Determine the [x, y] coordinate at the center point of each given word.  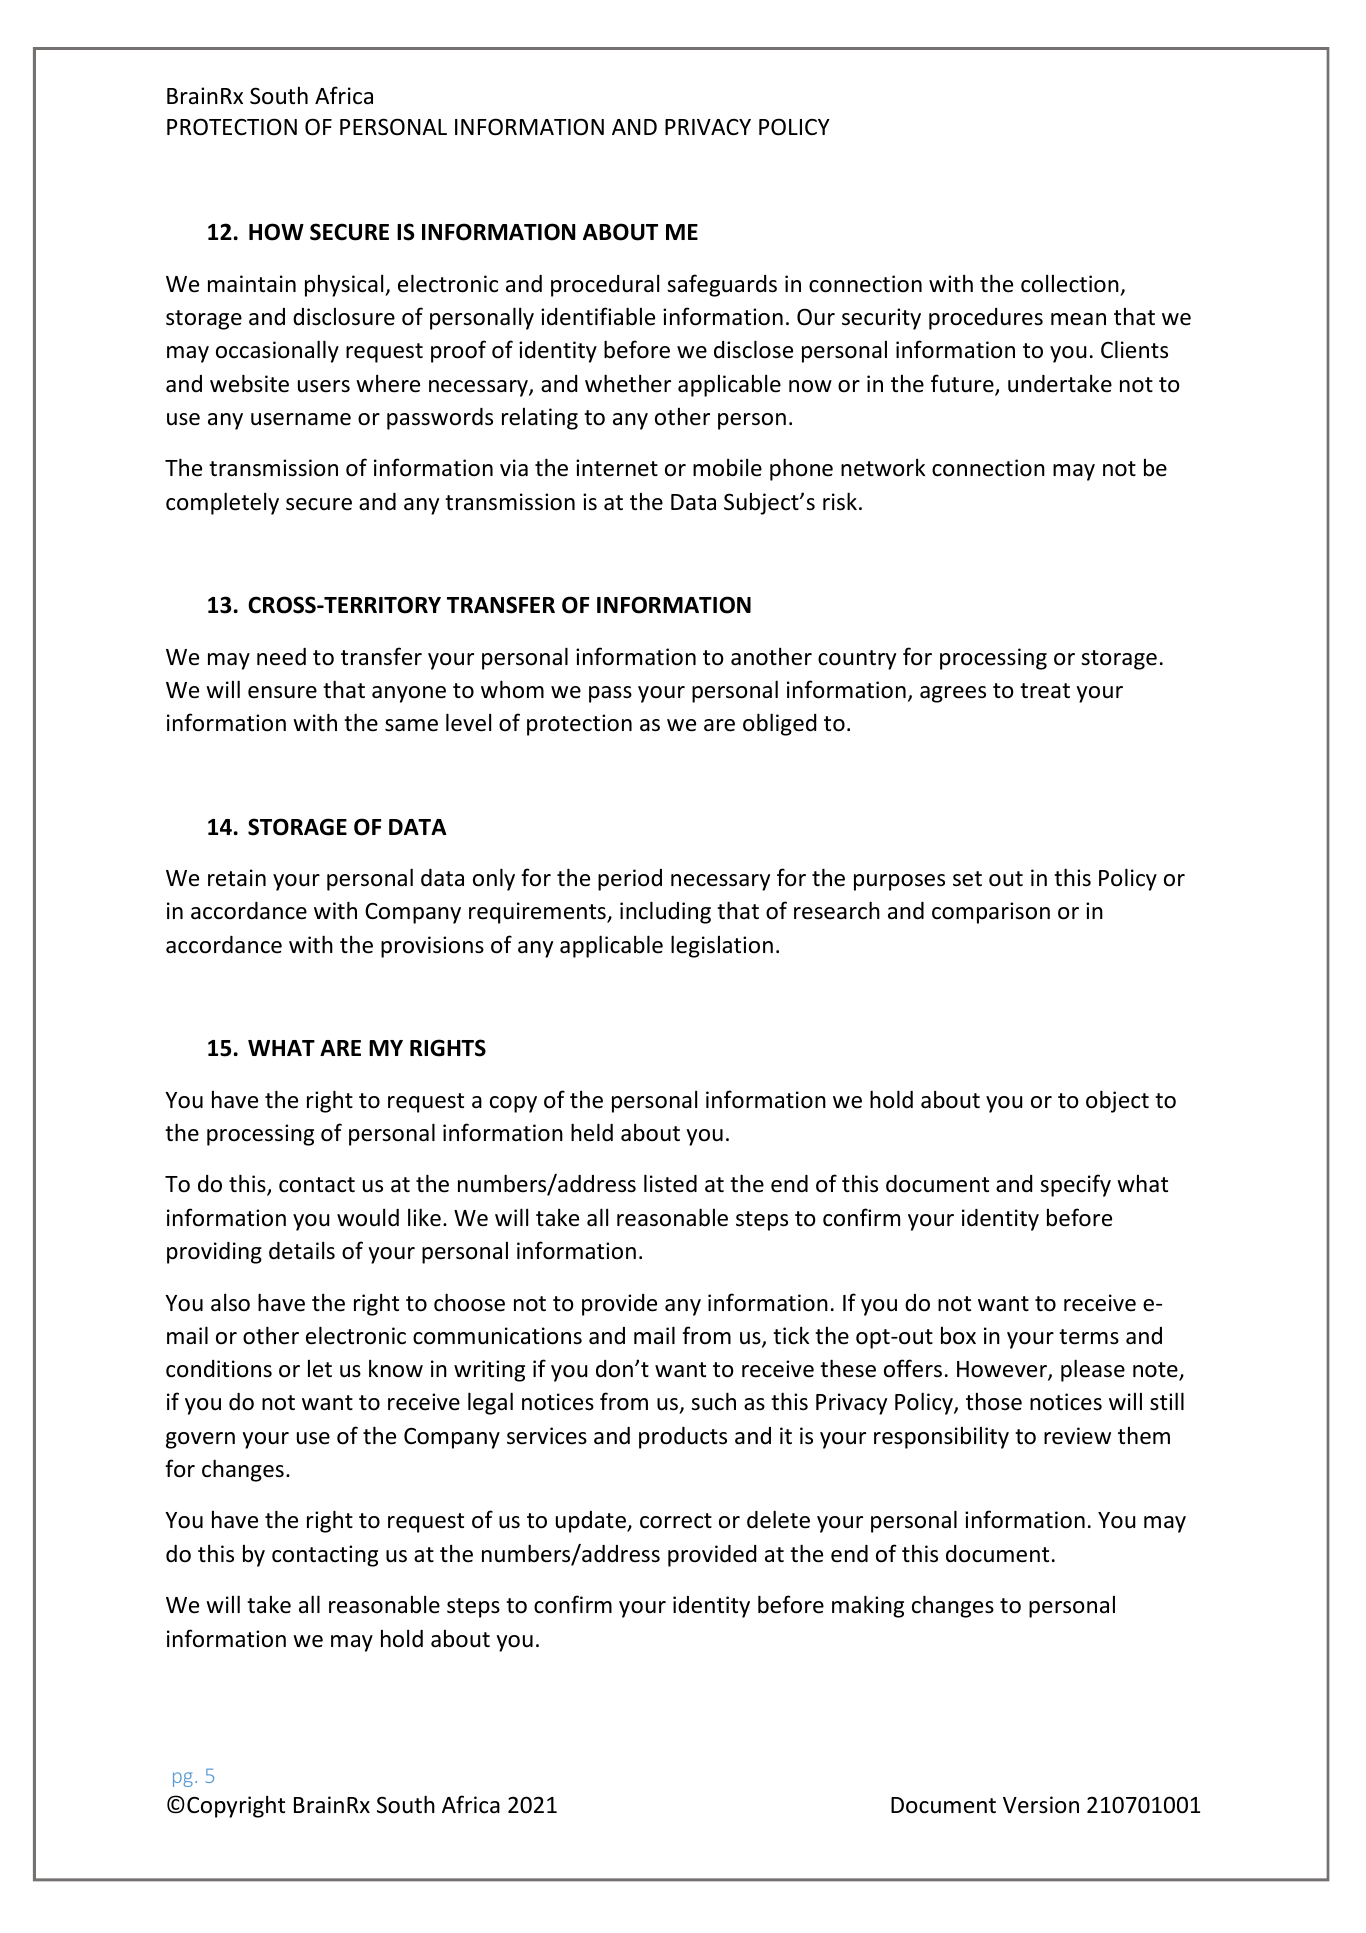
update [592, 1522]
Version [1041, 1805]
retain [237, 878]
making [868, 1606]
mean [1078, 319]
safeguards [722, 285]
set [967, 879]
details [302, 1250]
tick [791, 1335]
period [630, 880]
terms [1089, 1337]
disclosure [344, 316]
